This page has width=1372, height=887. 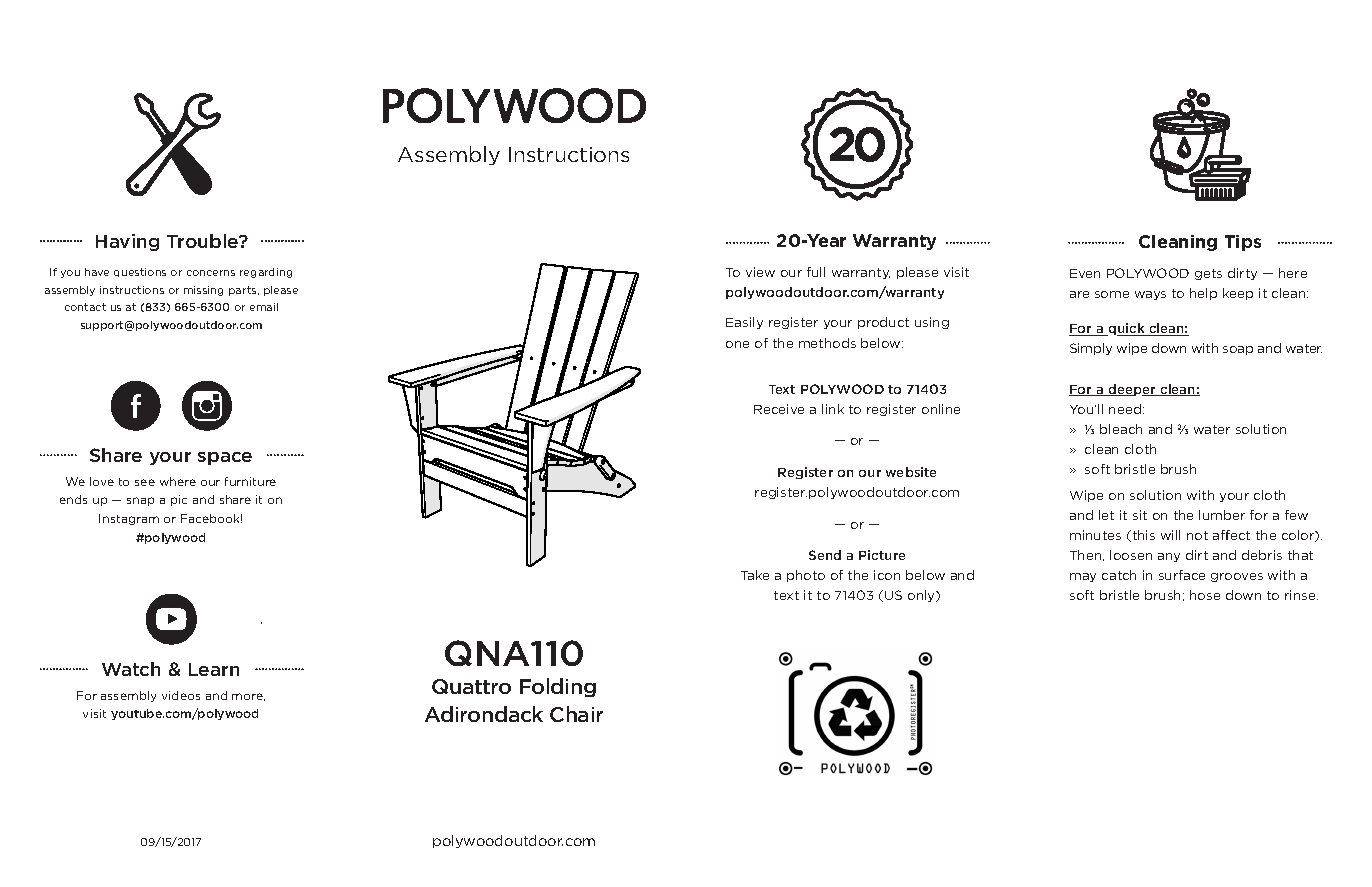 I want to click on Facebook, so click(x=211, y=518).
